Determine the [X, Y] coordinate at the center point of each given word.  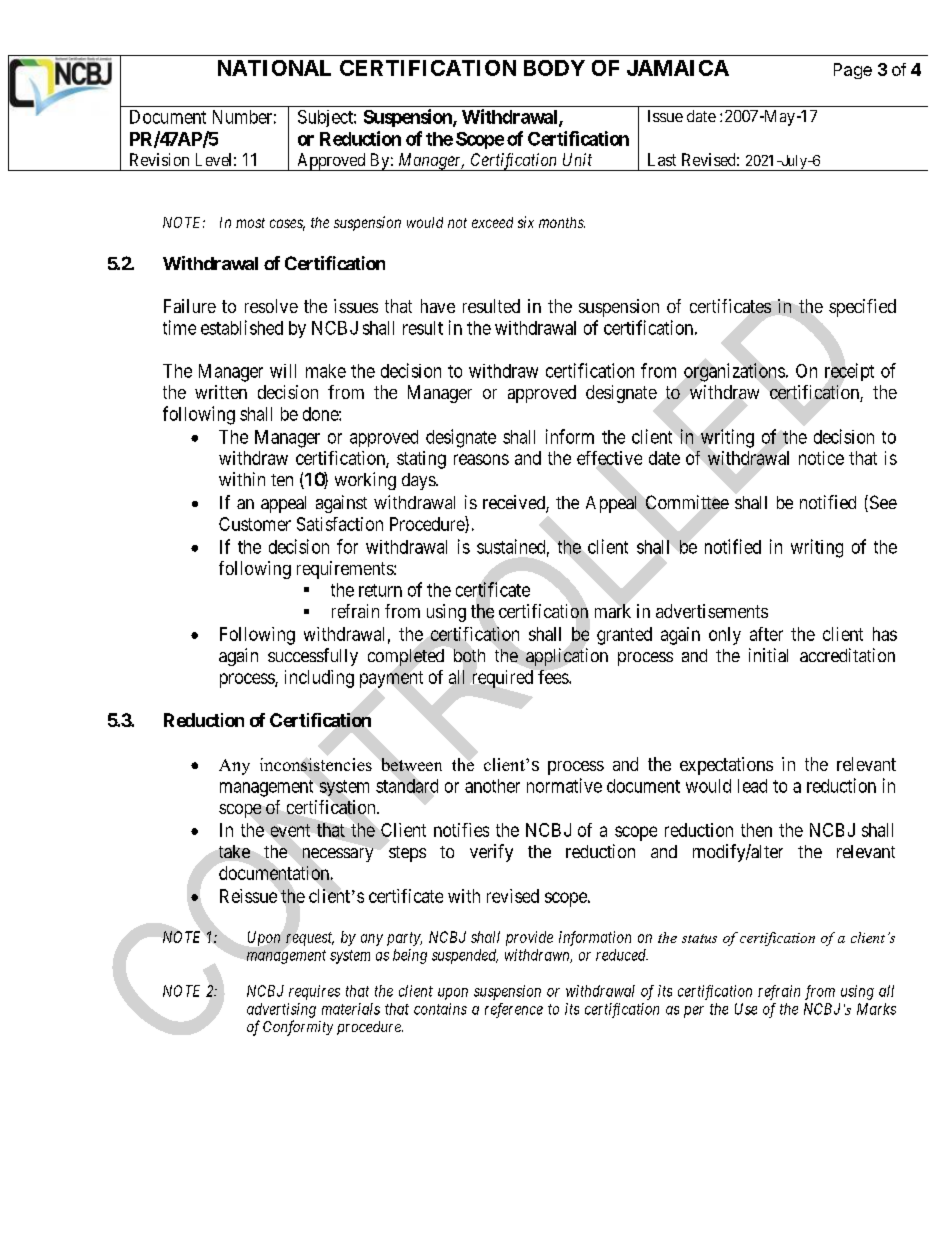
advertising [281, 1010]
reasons [481, 459]
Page [853, 71]
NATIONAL [274, 68]
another [492, 786]
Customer [255, 524]
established [242, 327]
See [882, 503]
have [438, 306]
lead [752, 786]
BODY [554, 68]
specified [862, 308]
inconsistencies [316, 764]
